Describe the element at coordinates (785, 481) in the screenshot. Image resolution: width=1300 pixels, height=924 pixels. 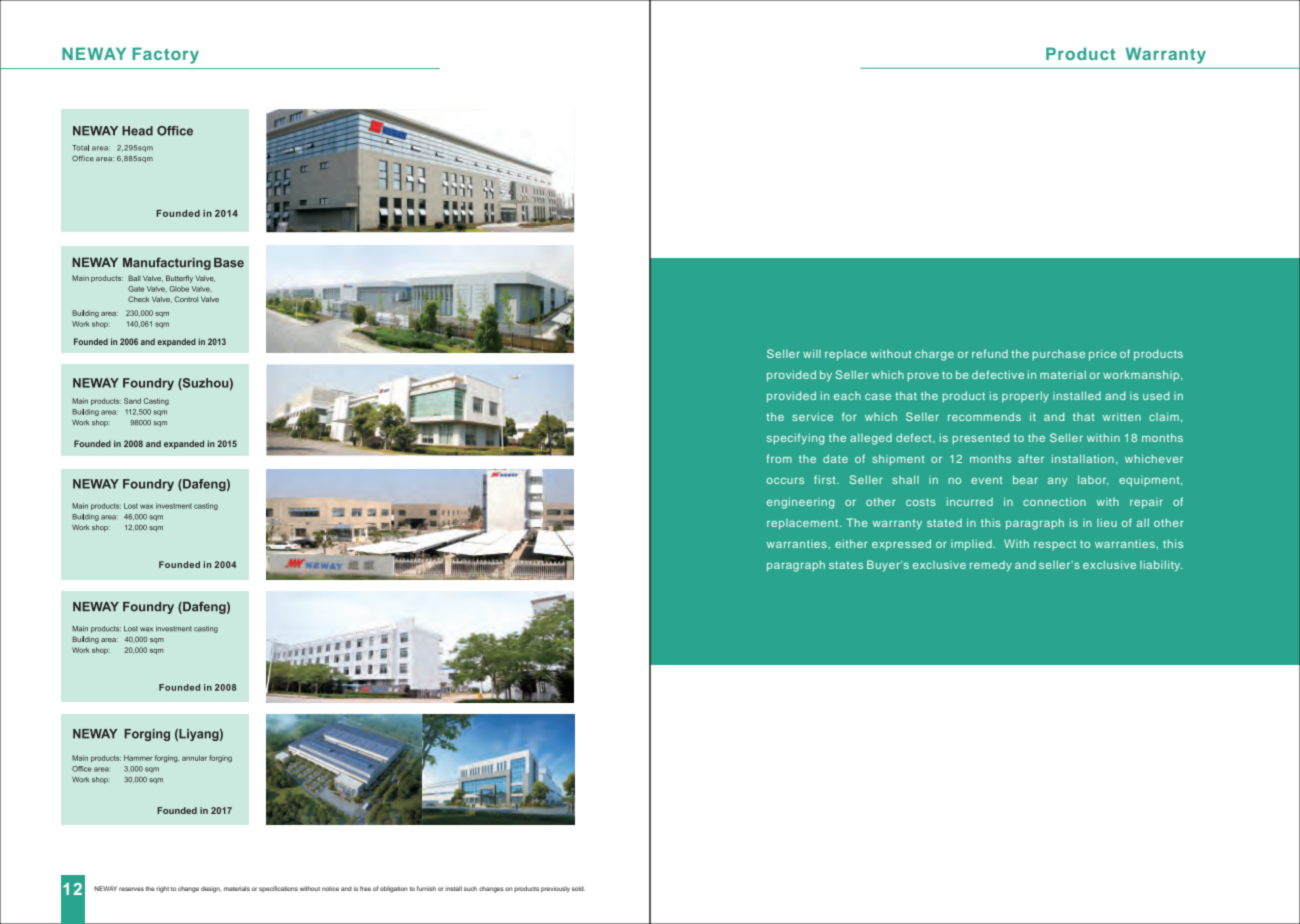
I see `occurs` at that location.
